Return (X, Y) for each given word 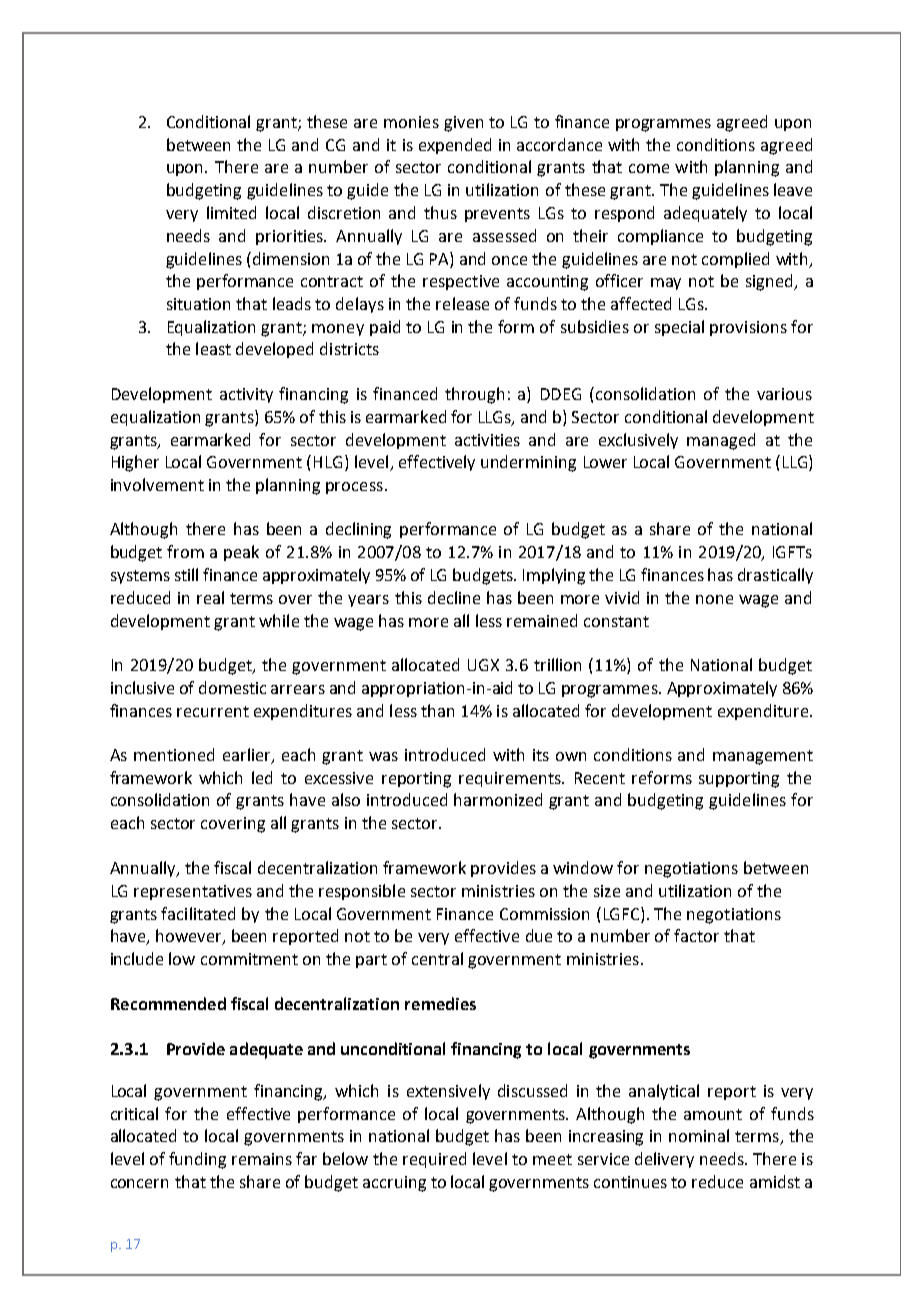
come (649, 168)
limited (231, 212)
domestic (232, 687)
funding (197, 1160)
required (434, 1160)
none (714, 599)
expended (455, 146)
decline (454, 597)
